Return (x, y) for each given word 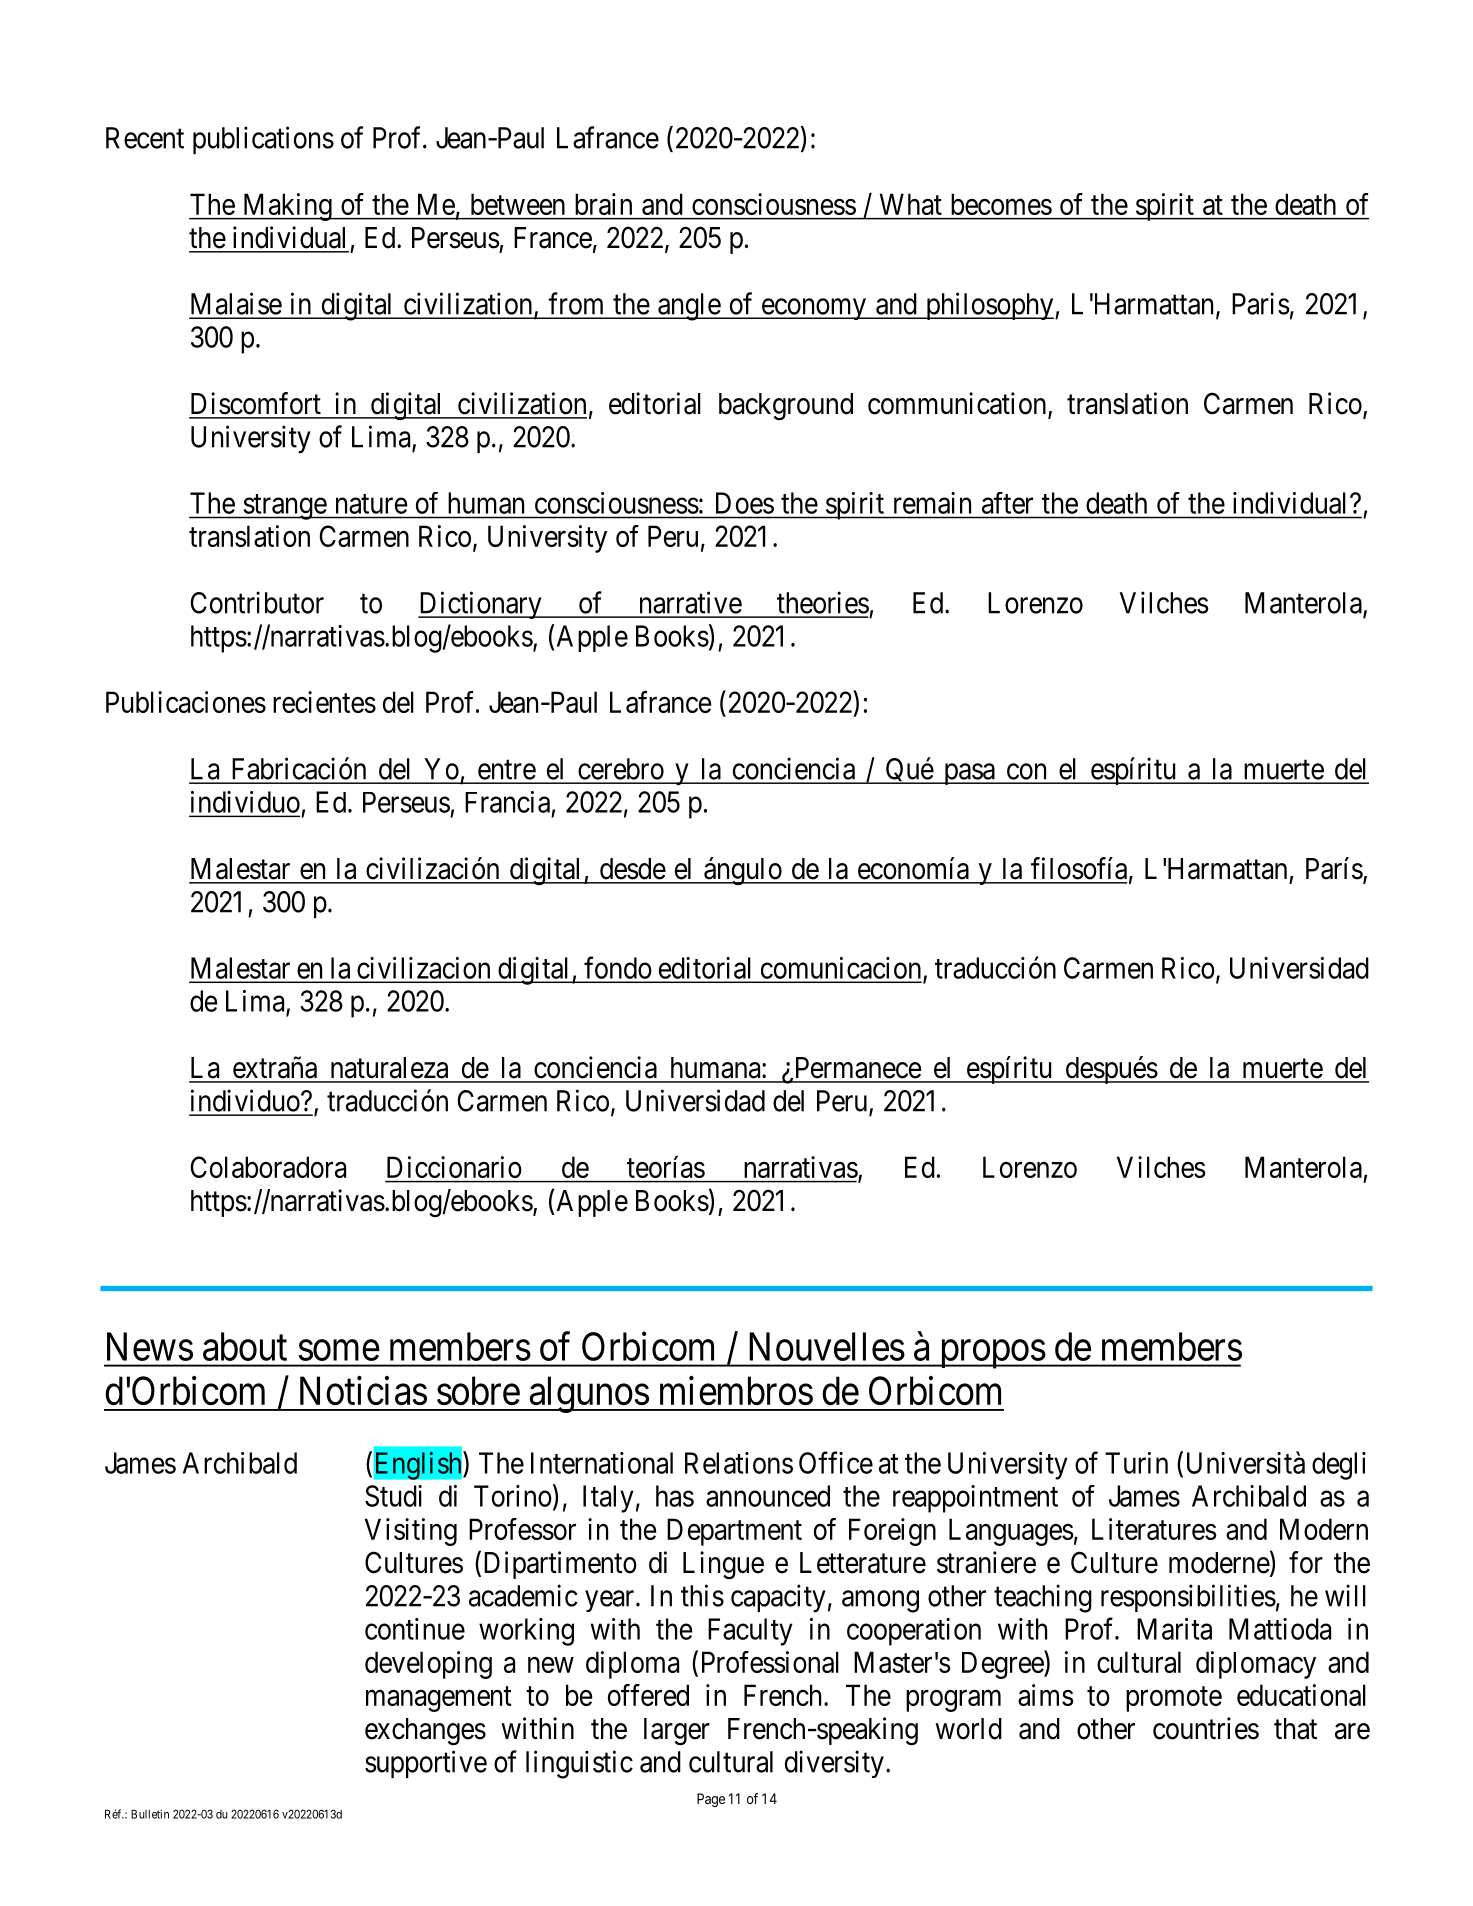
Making (287, 207)
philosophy (989, 306)
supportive (426, 1764)
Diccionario (454, 1167)
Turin (1136, 1463)
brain (603, 204)
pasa (969, 774)
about (245, 1346)
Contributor (257, 602)
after (1007, 503)
